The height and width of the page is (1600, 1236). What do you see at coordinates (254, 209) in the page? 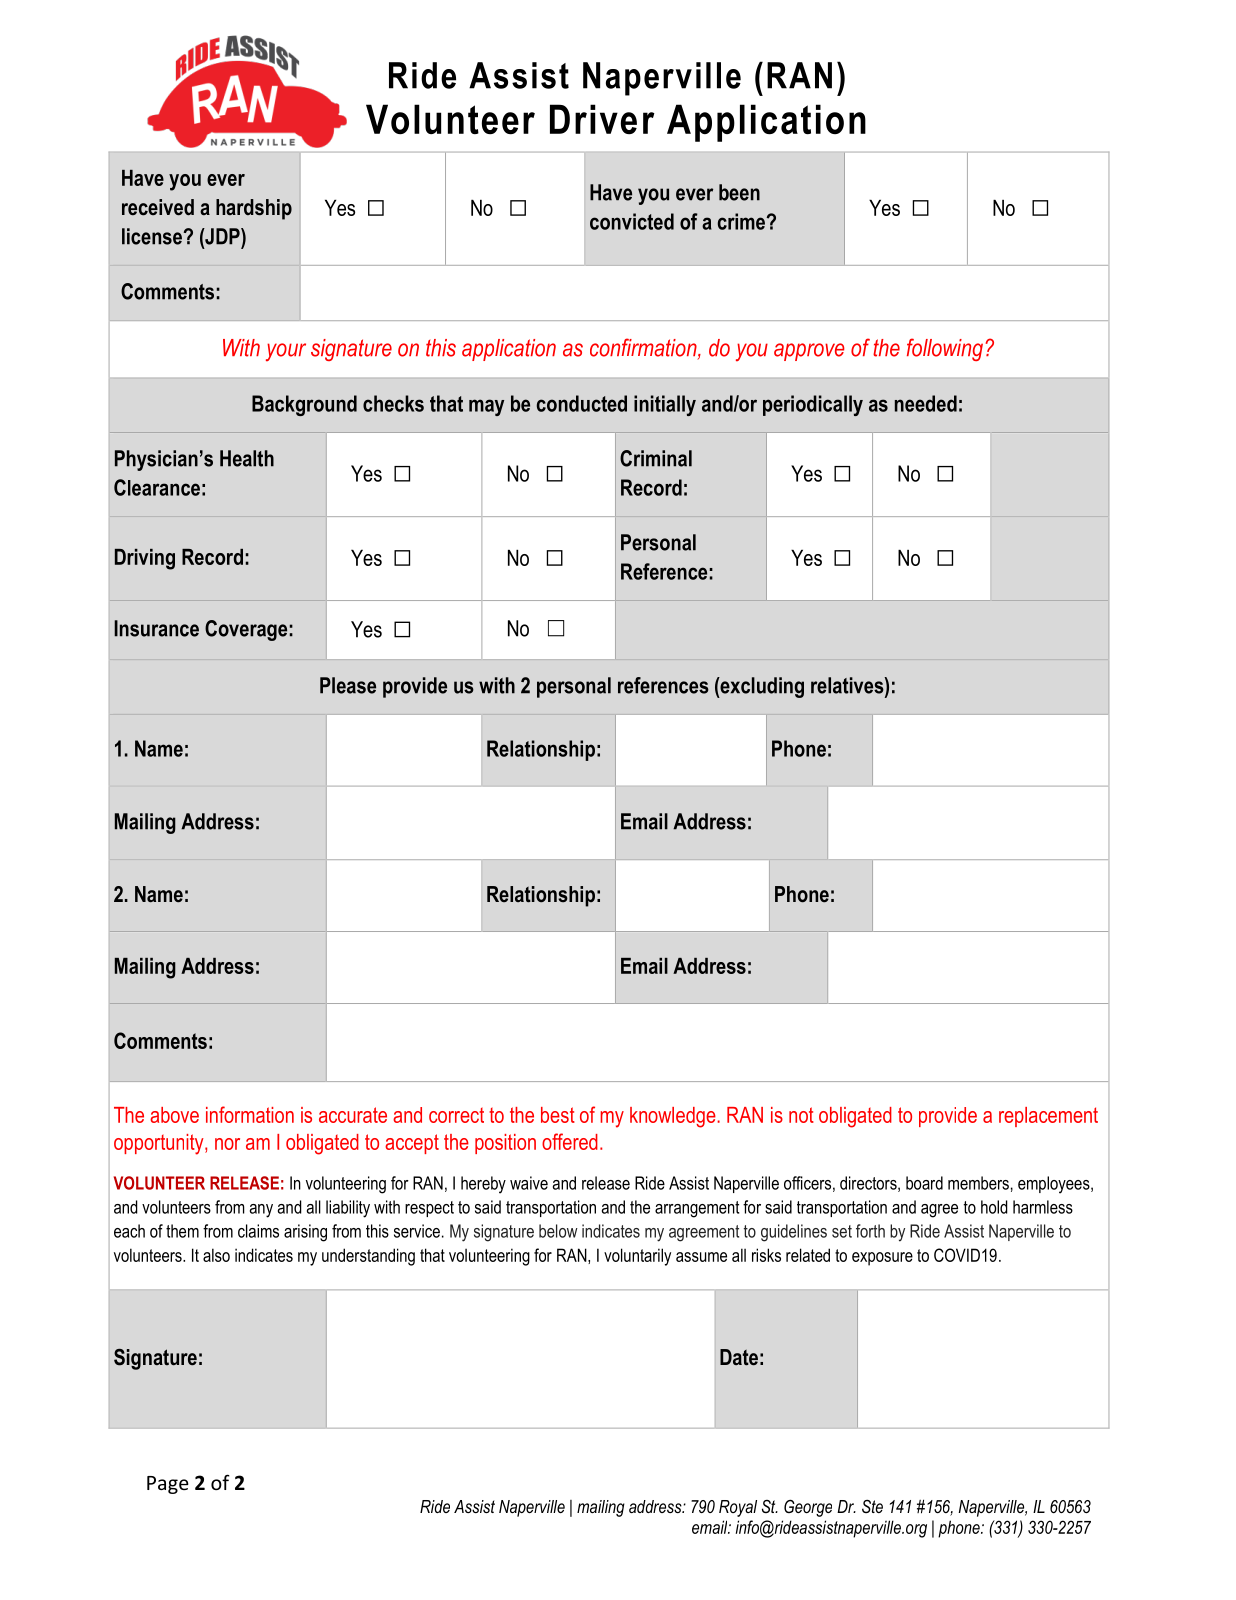
I see `hardship` at bounding box center [254, 209].
